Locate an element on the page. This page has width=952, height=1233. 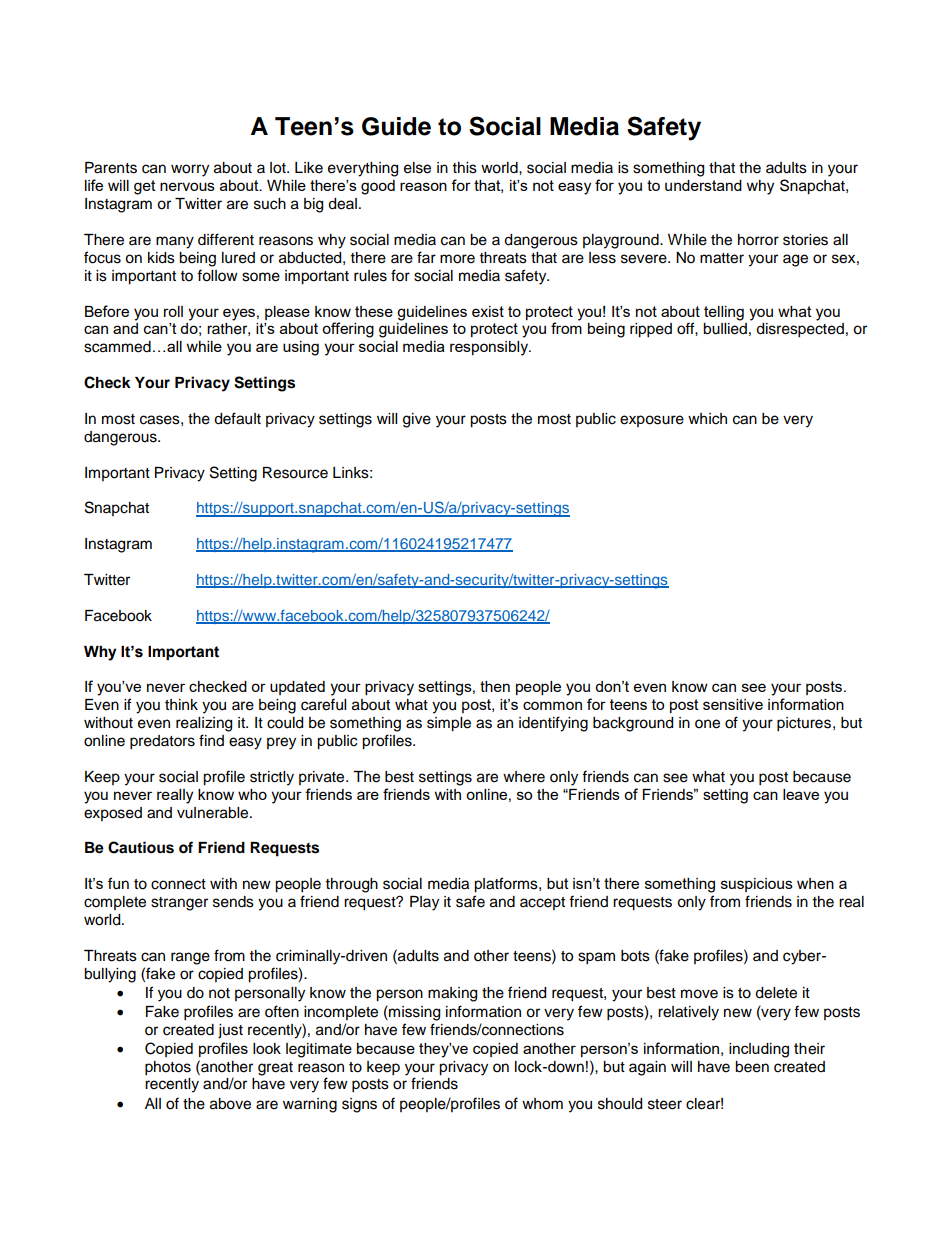
give is located at coordinates (417, 420).
